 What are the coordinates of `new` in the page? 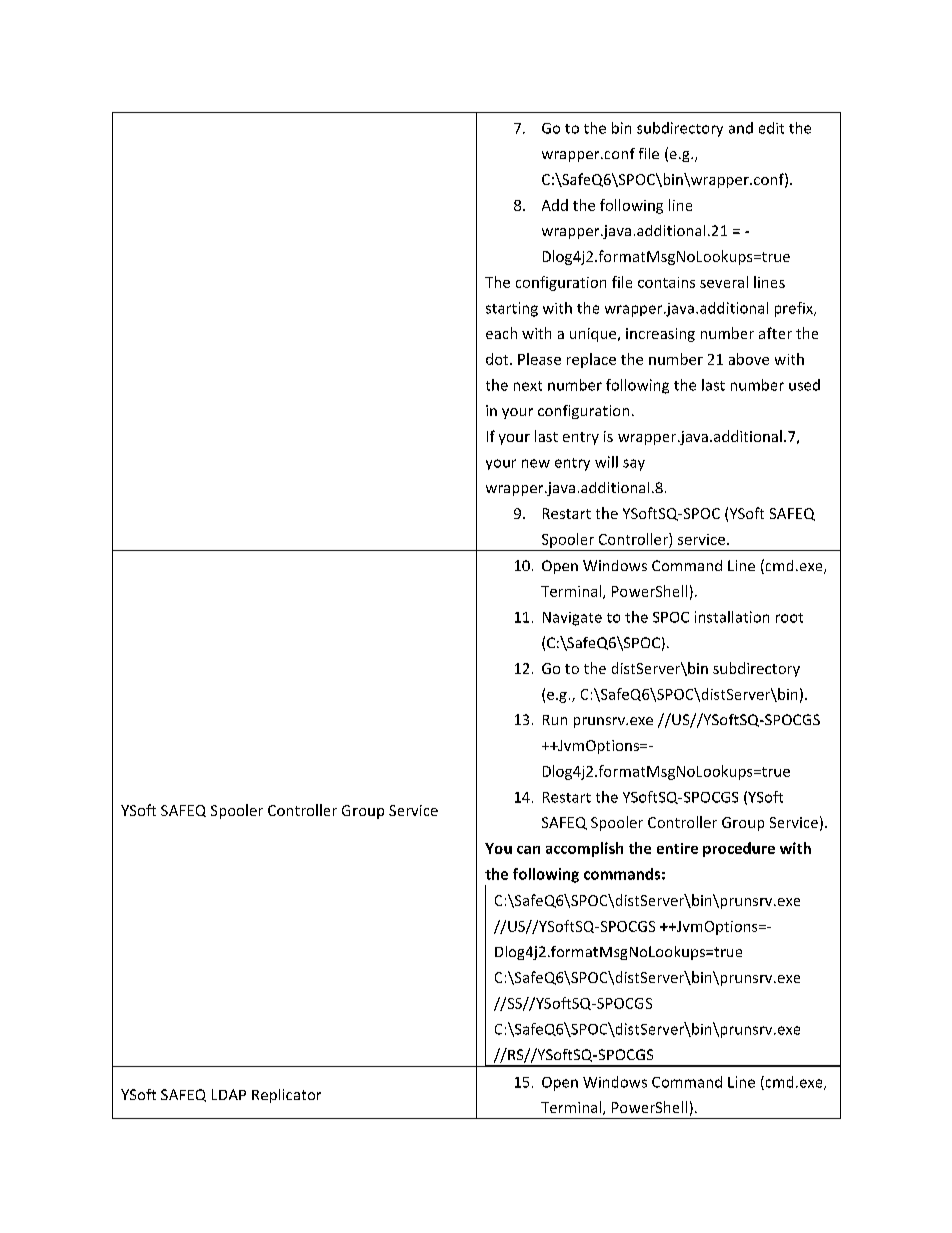 It's located at (536, 463).
